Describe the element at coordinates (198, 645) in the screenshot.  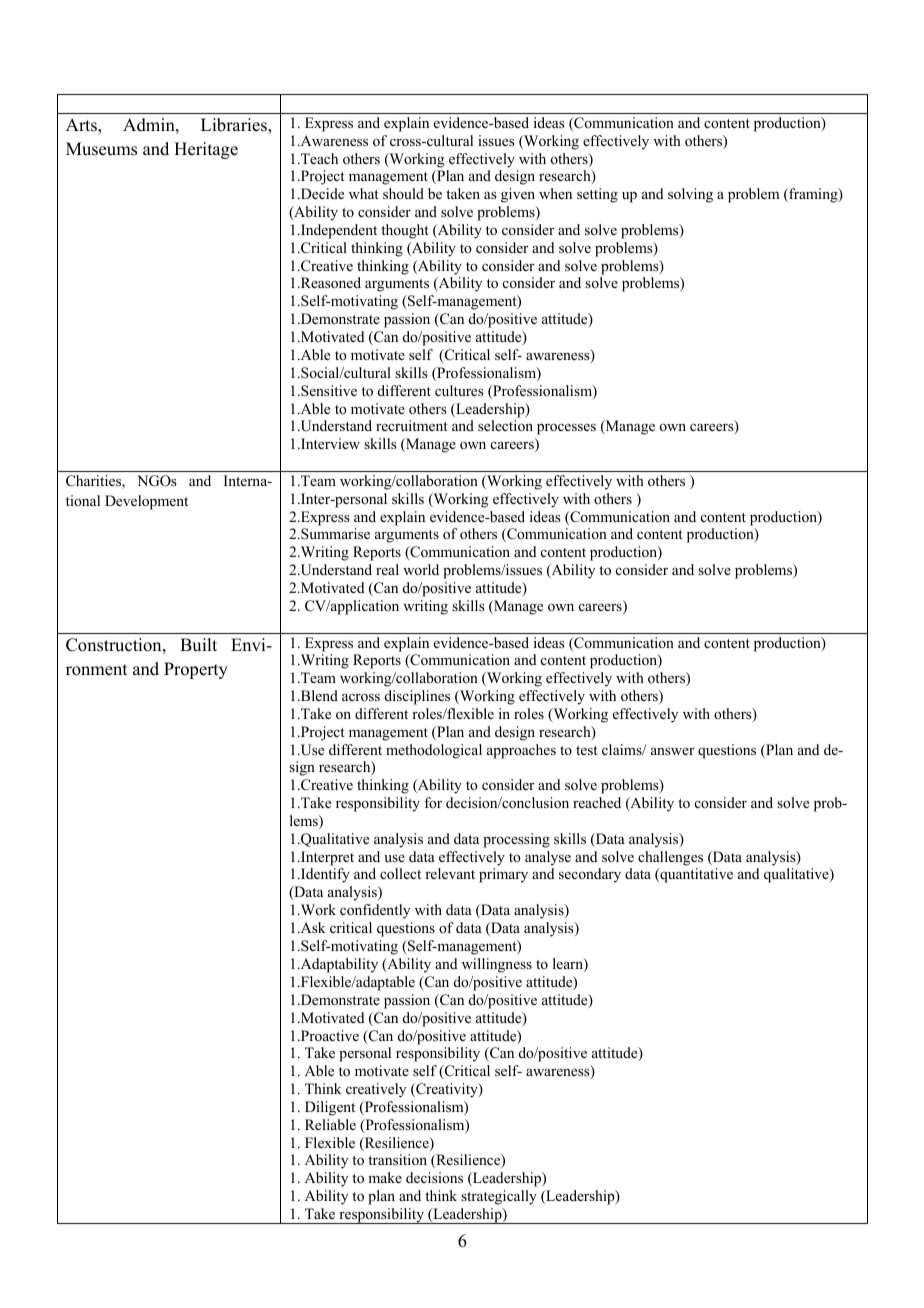
I see `Built` at that location.
